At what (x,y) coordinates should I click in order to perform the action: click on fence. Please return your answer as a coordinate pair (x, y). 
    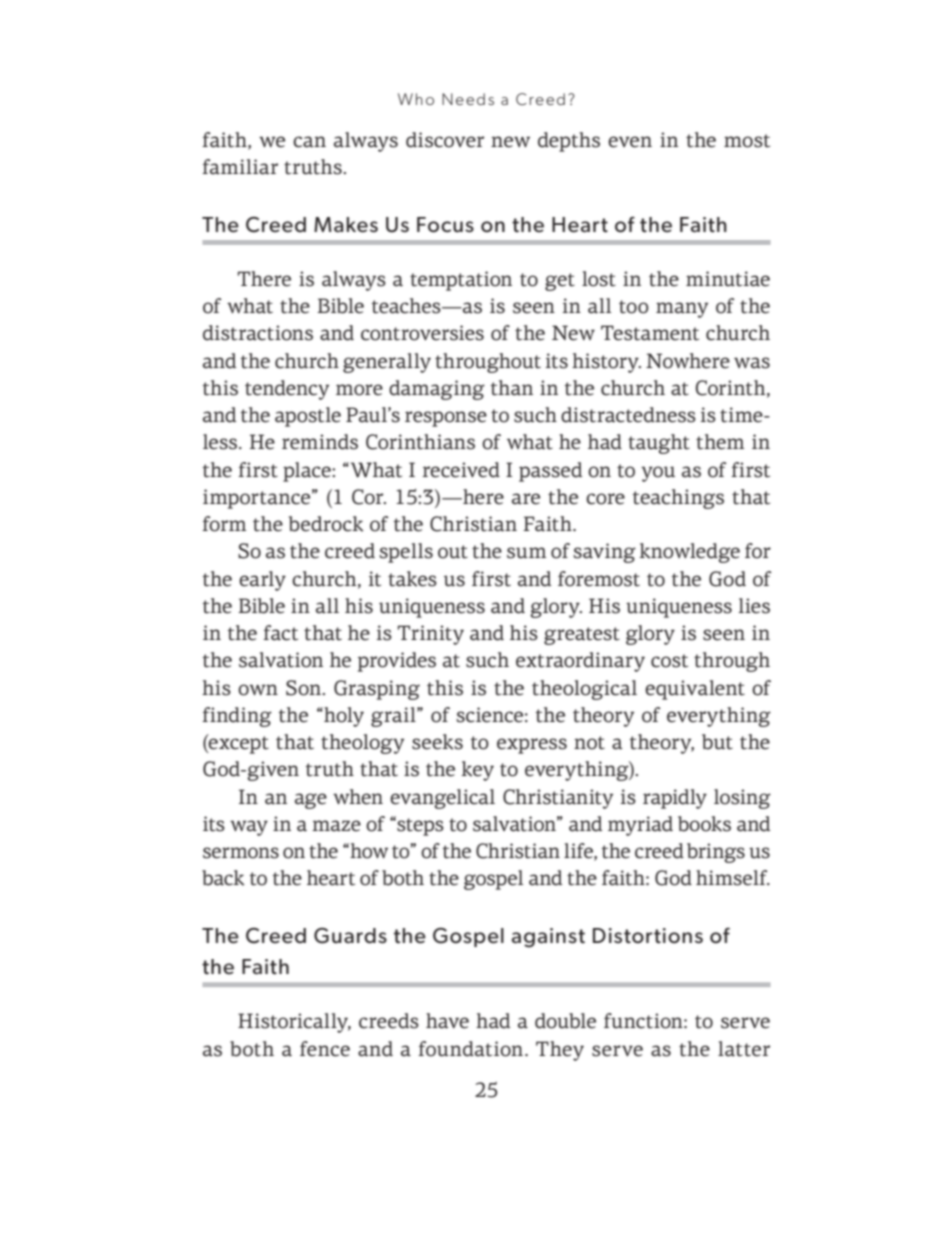
    Looking at the image, I should click on (325, 1049).
